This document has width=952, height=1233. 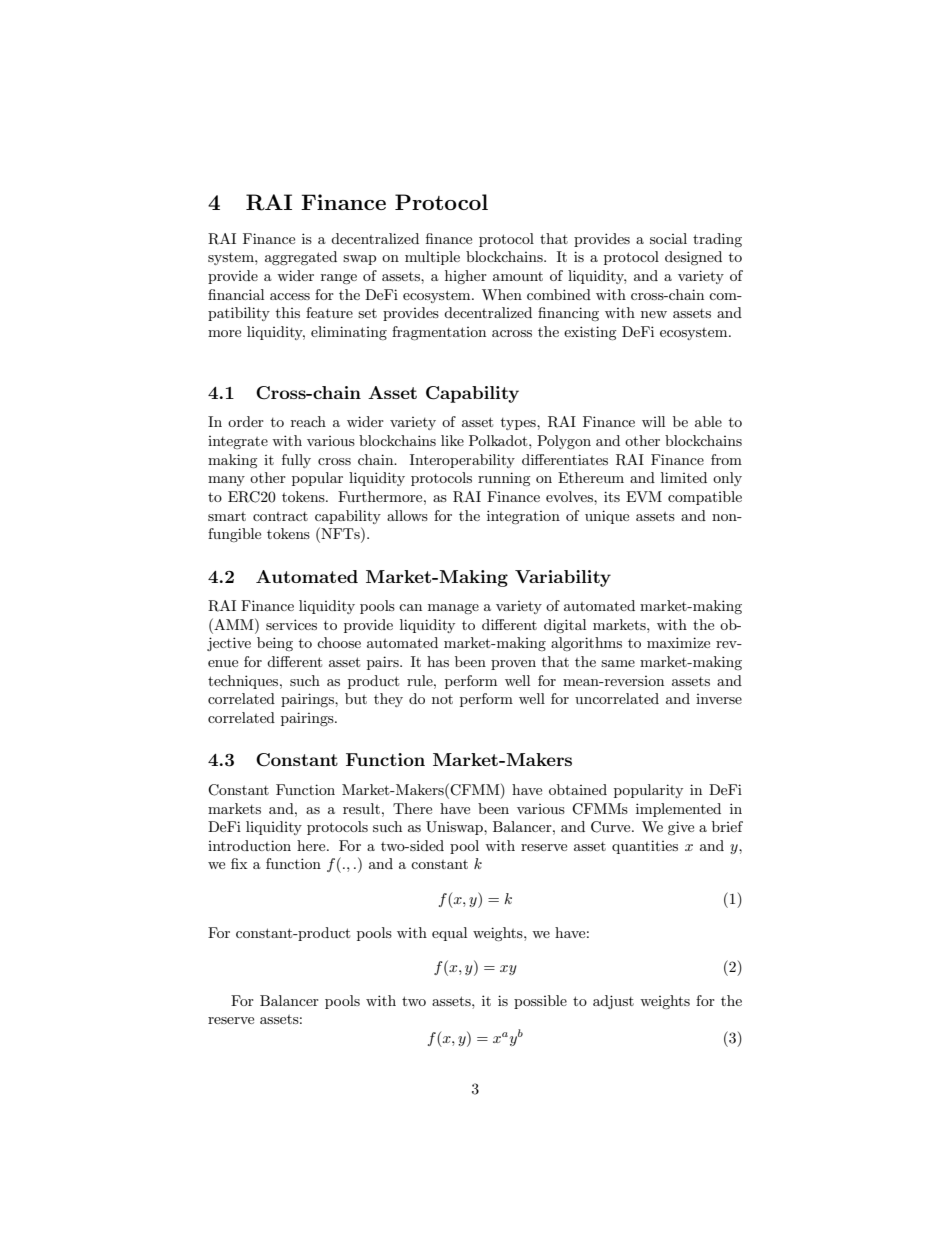 I want to click on contract, so click(x=280, y=516).
